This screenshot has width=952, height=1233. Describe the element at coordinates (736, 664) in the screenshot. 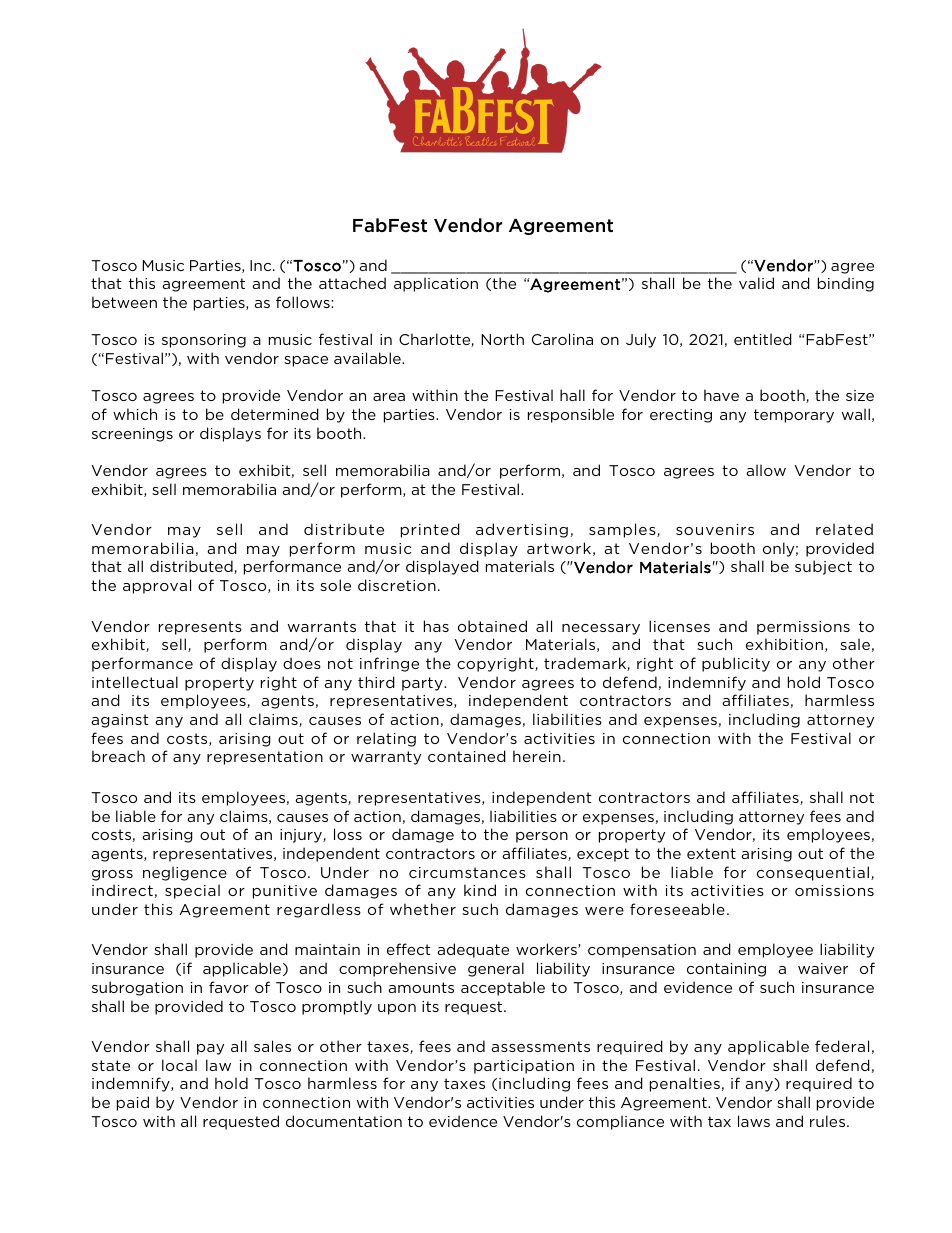

I see `publicity` at that location.
